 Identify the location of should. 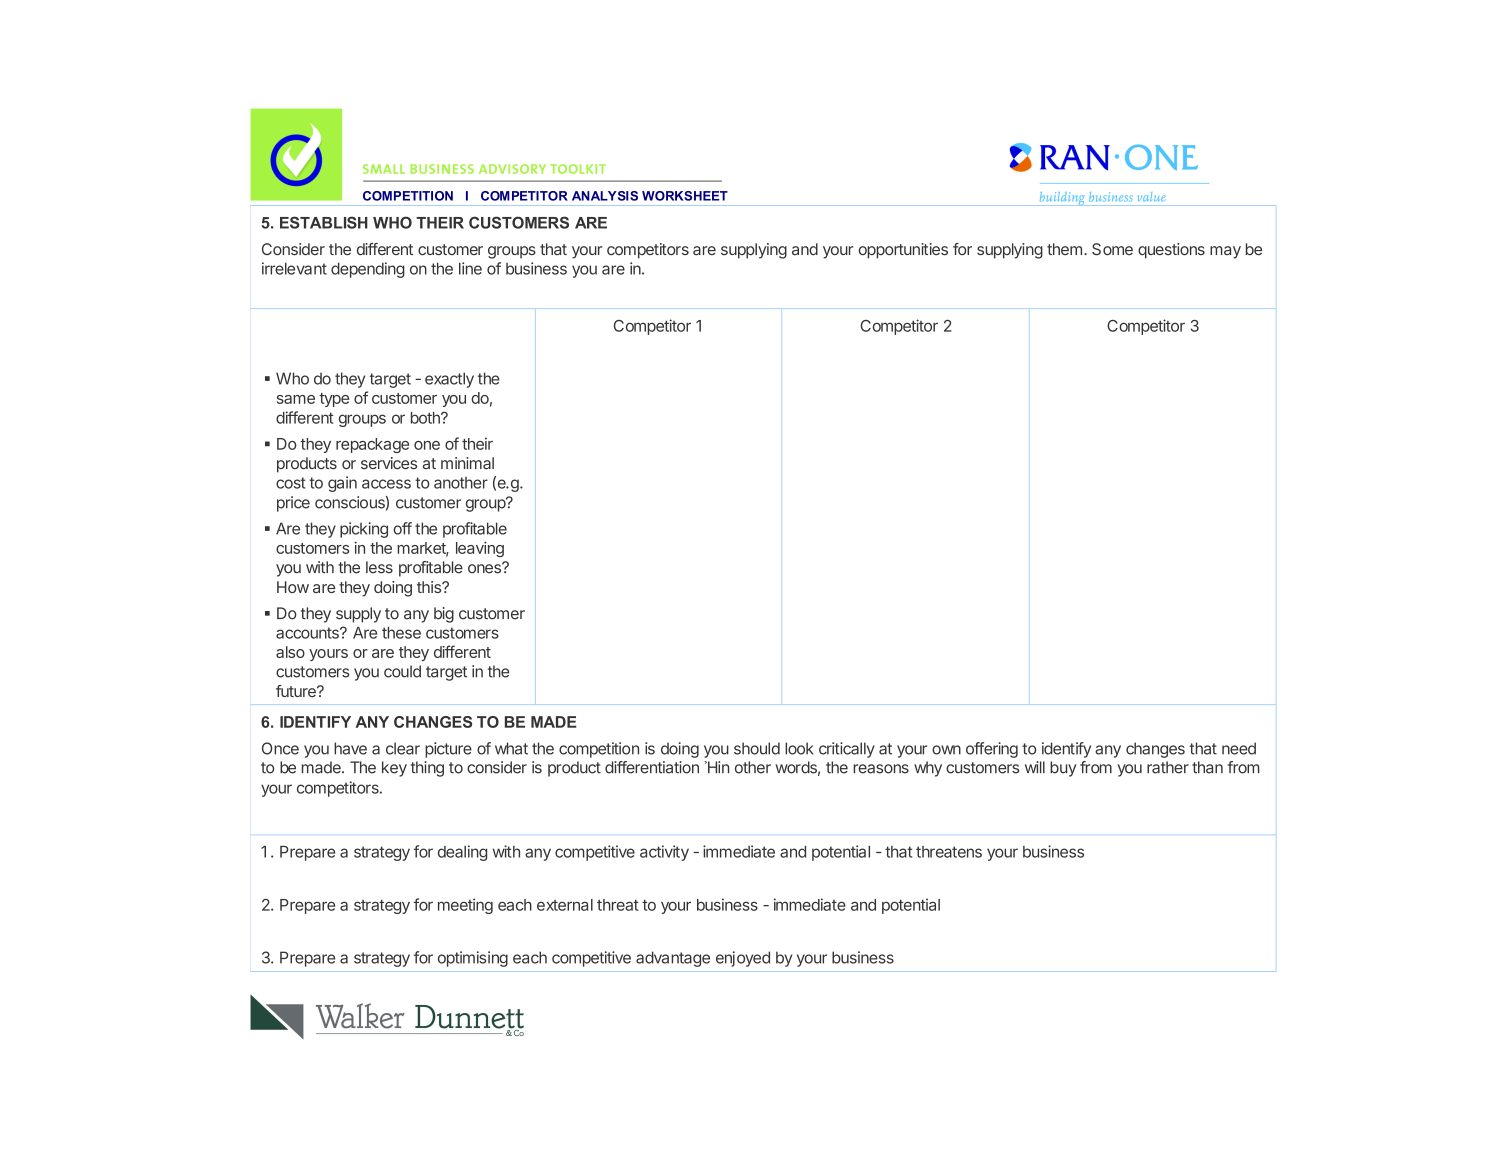
(757, 748).
